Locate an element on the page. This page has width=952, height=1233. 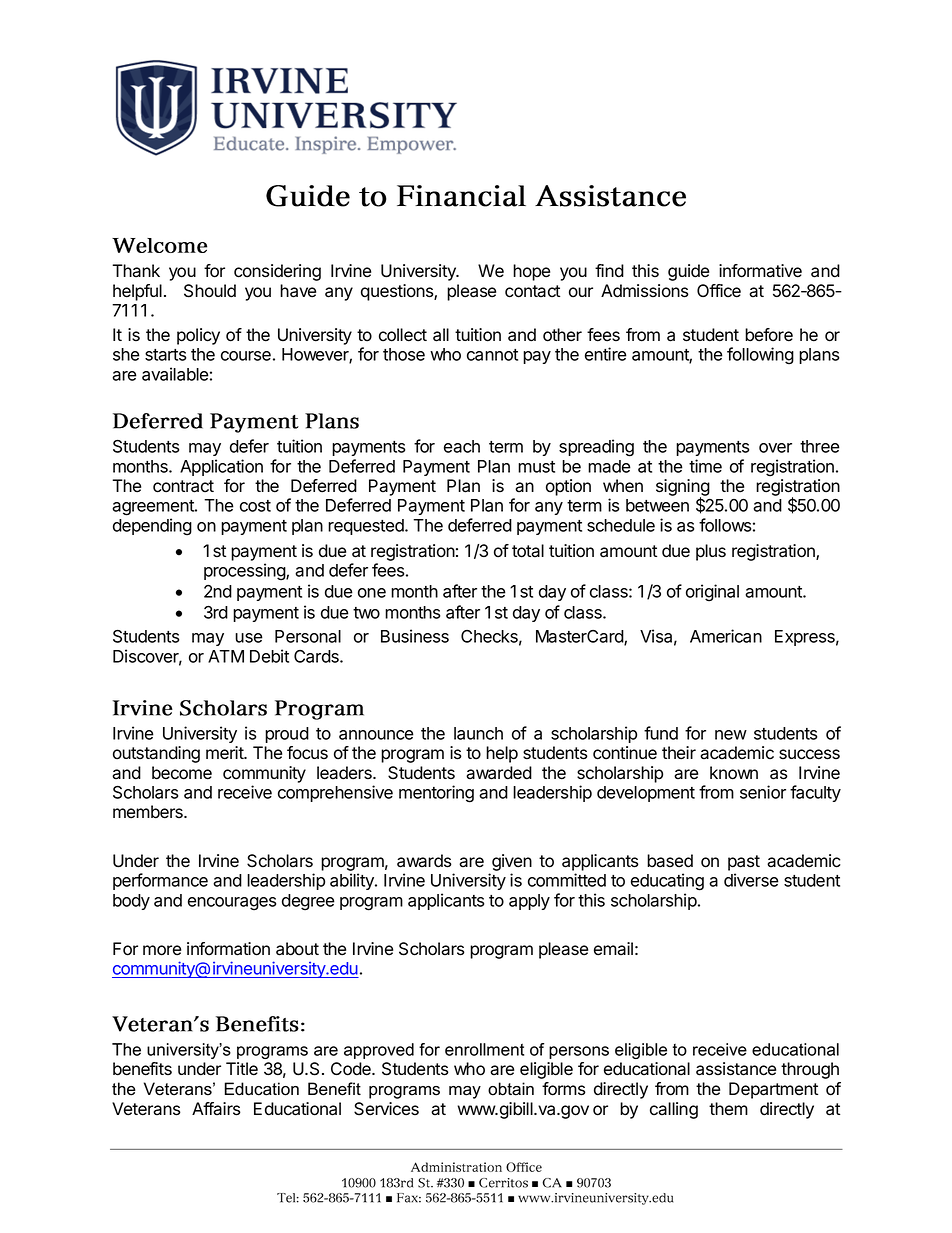
diverse is located at coordinates (751, 880).
